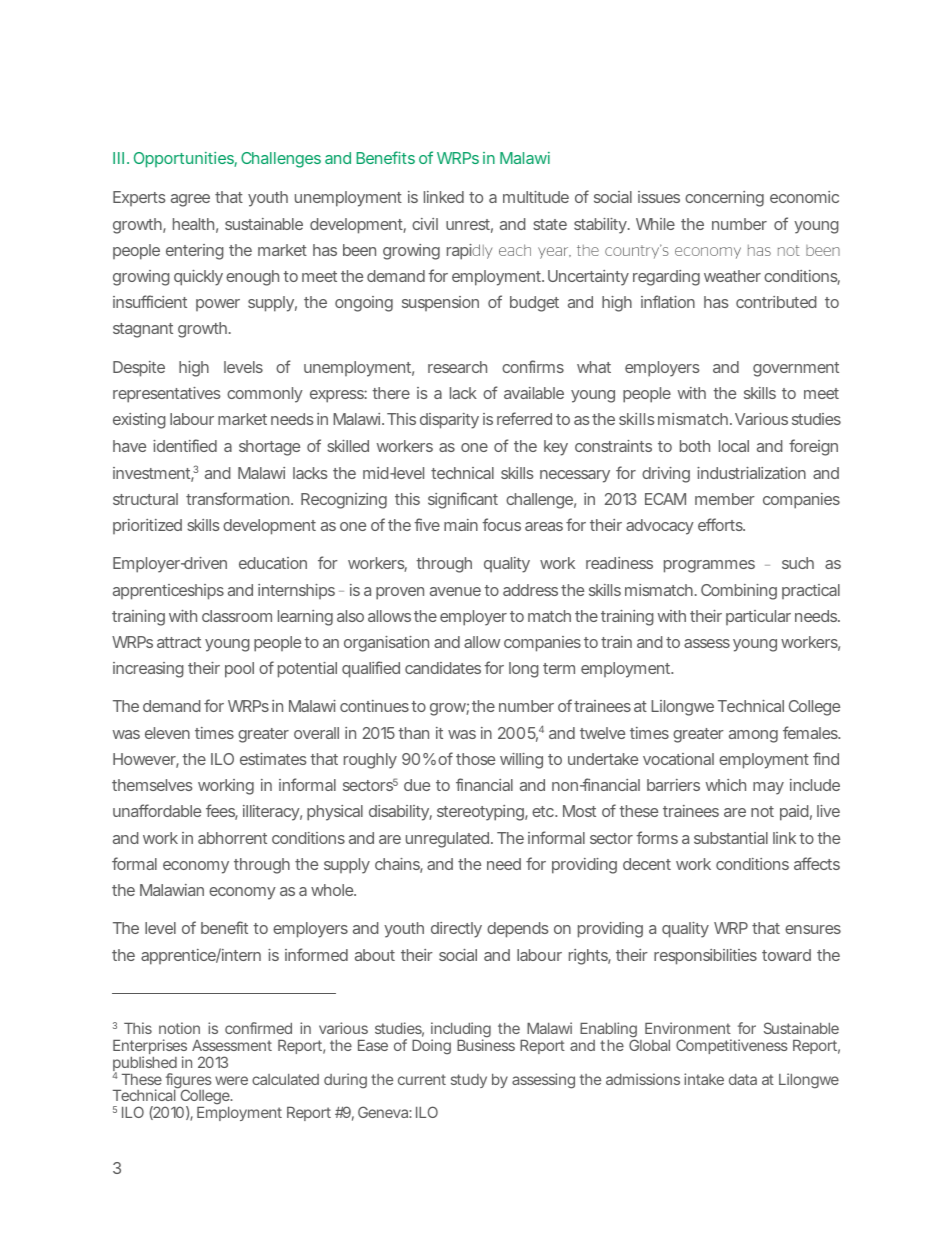 The height and width of the page is (1233, 952). I want to click on Competitiveness, so click(732, 1046).
